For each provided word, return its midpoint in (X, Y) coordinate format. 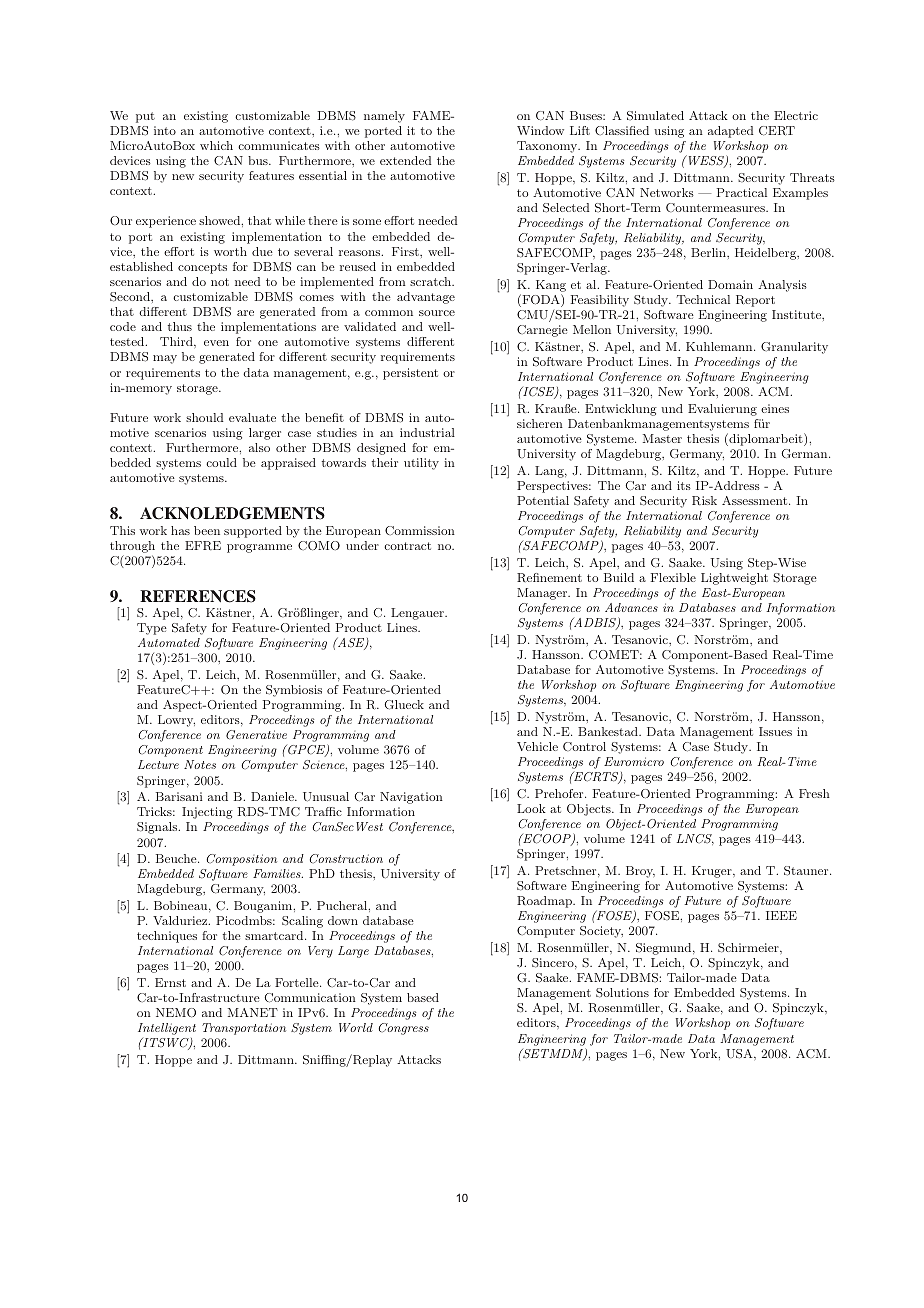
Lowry (176, 721)
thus (180, 326)
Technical (703, 299)
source (437, 313)
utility (421, 464)
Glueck (404, 705)
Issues (775, 731)
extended (405, 160)
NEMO (176, 1013)
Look (531, 808)
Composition (242, 860)
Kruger (713, 872)
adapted (730, 132)
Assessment (756, 500)
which (216, 145)
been (207, 530)
